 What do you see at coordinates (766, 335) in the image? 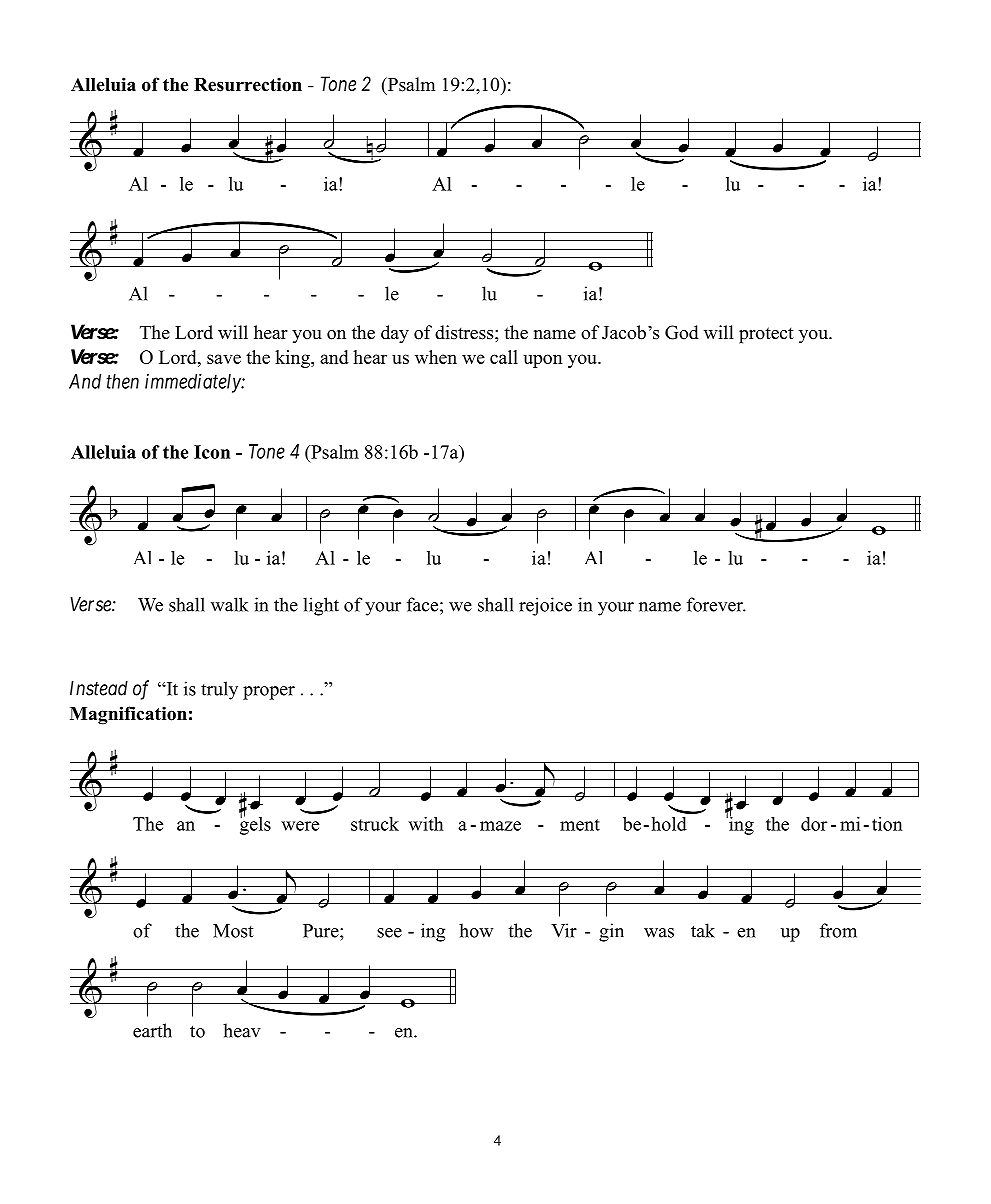
I see `protect` at bounding box center [766, 335].
